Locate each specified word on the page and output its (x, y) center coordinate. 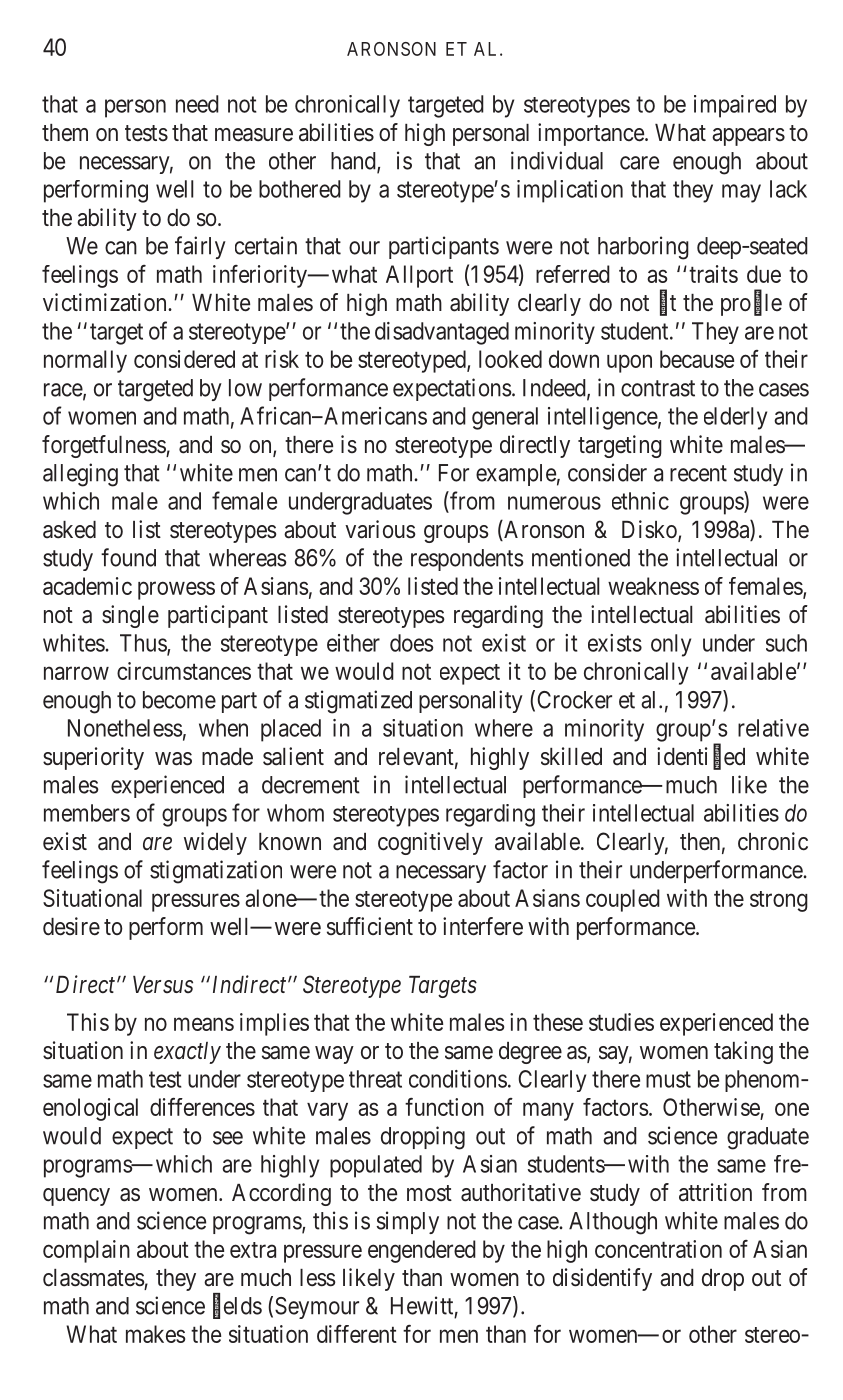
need (197, 104)
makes (155, 1334)
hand (354, 162)
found (128, 557)
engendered (422, 1251)
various (380, 529)
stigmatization (216, 872)
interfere (483, 926)
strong (779, 901)
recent (698, 473)
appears (748, 137)
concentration (658, 1249)
